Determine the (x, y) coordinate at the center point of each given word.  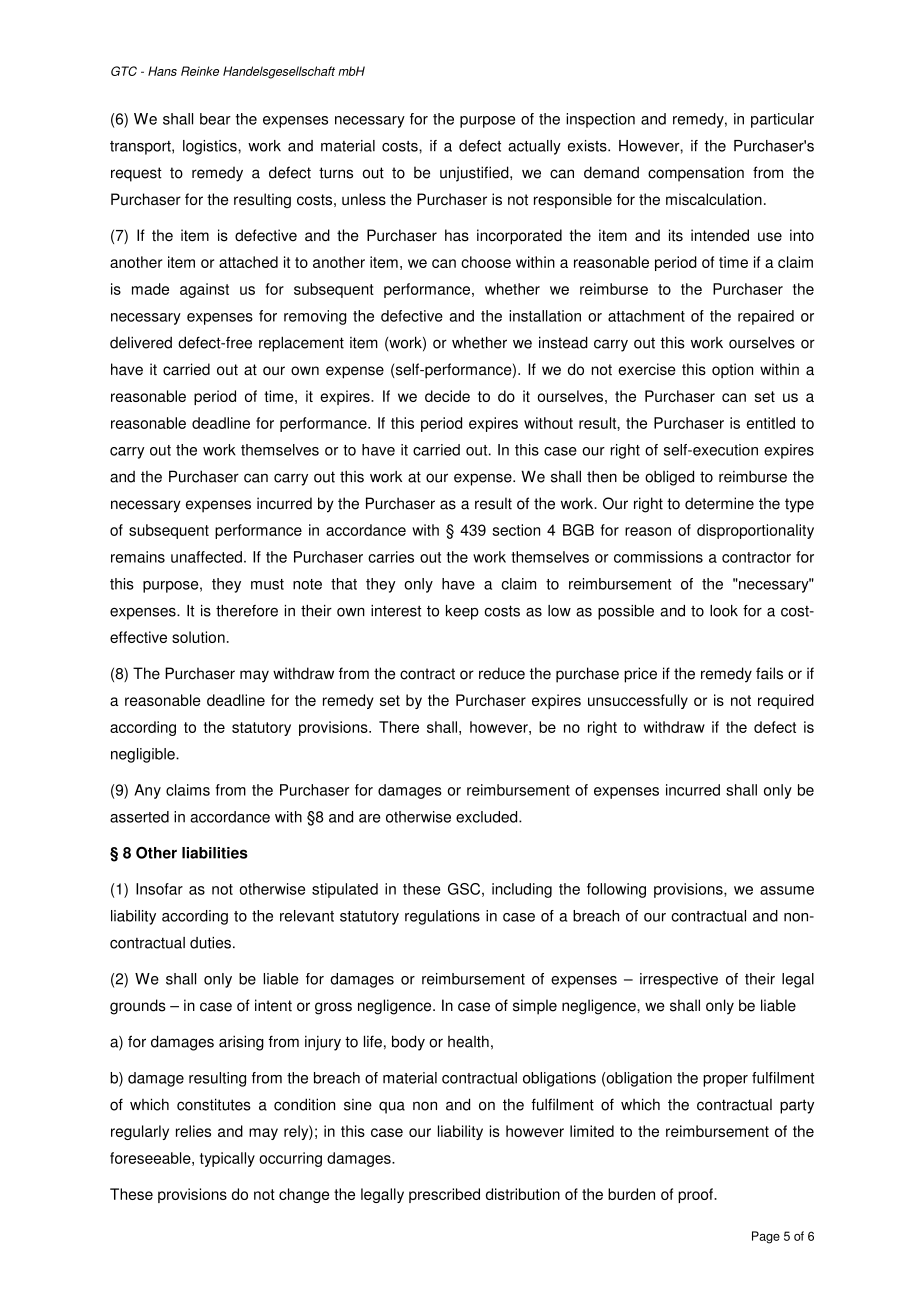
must (267, 584)
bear (215, 119)
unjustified (475, 174)
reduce (502, 673)
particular (782, 120)
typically (227, 1159)
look (724, 611)
